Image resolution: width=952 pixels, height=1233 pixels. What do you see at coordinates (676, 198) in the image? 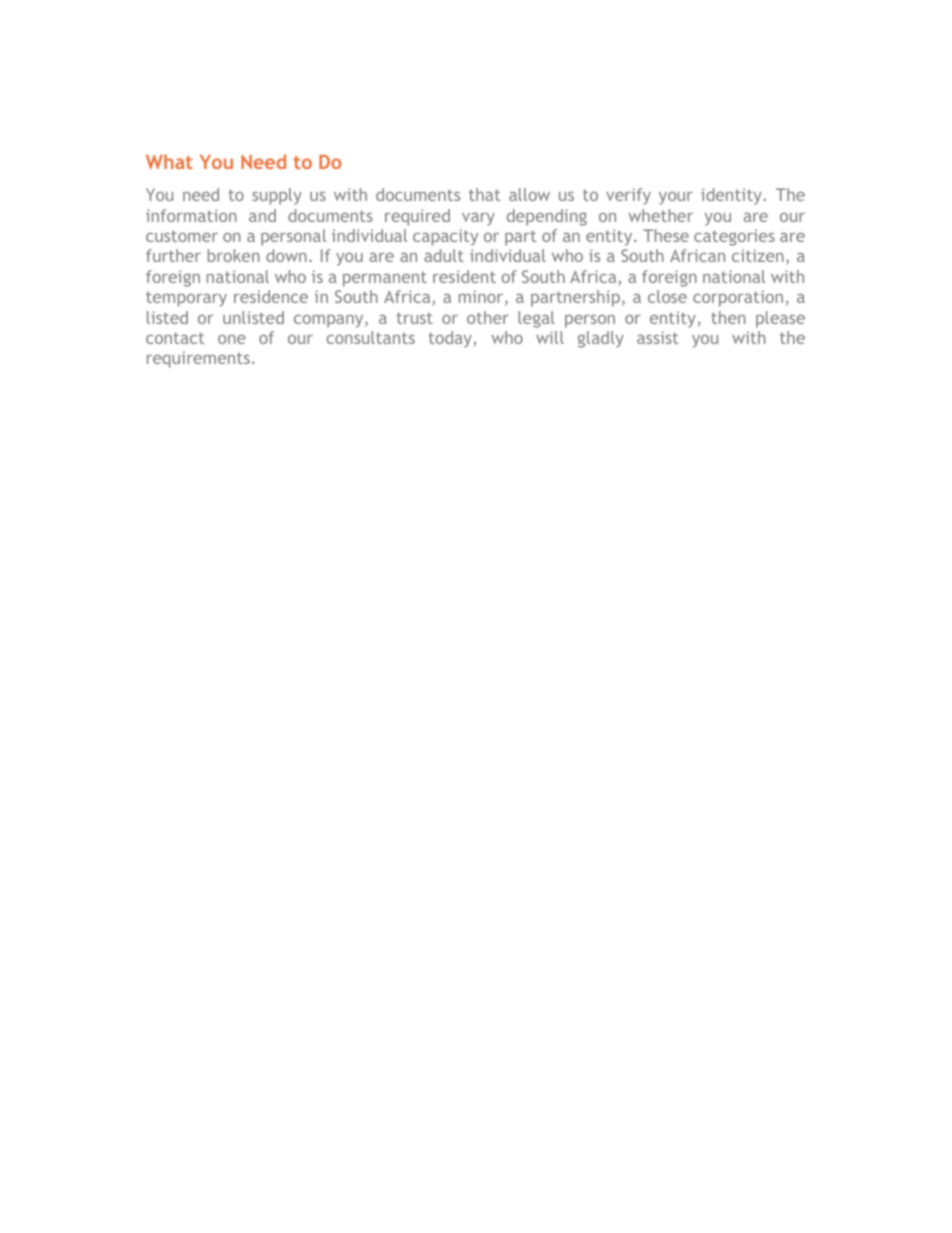
I see `your` at bounding box center [676, 198].
